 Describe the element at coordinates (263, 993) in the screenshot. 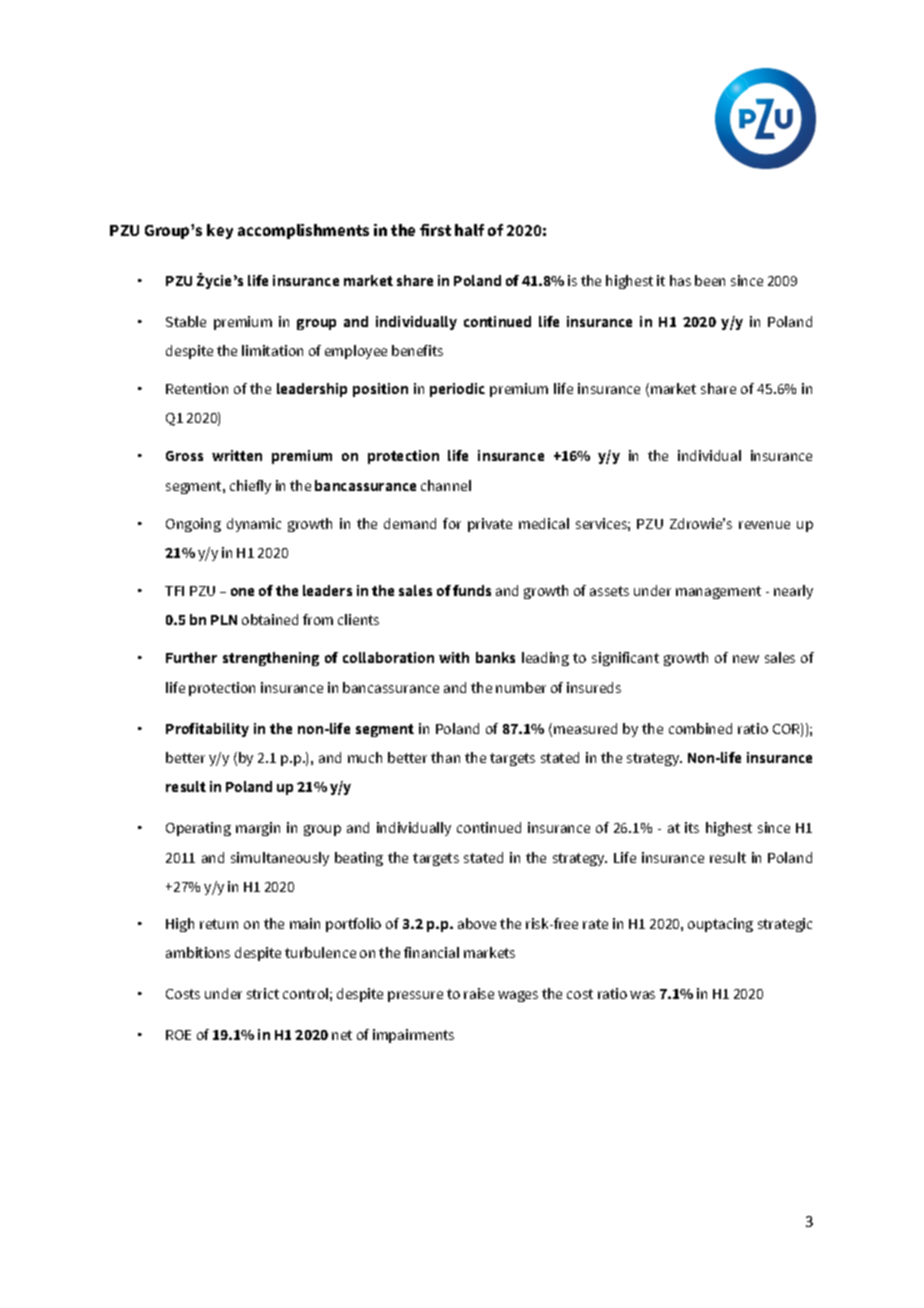

I see `strict` at that location.
